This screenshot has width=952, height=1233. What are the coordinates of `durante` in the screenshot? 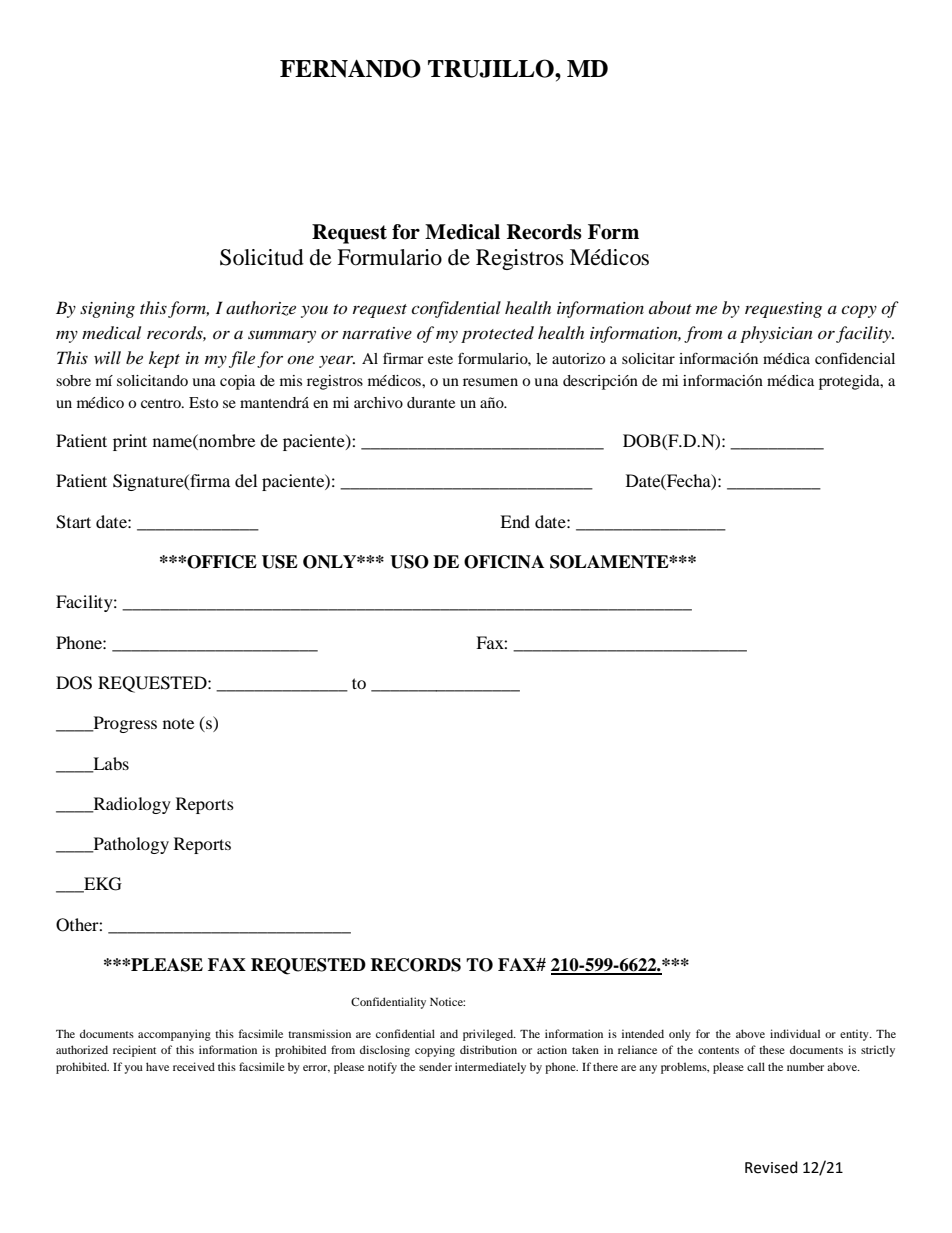 It's located at (431, 402).
